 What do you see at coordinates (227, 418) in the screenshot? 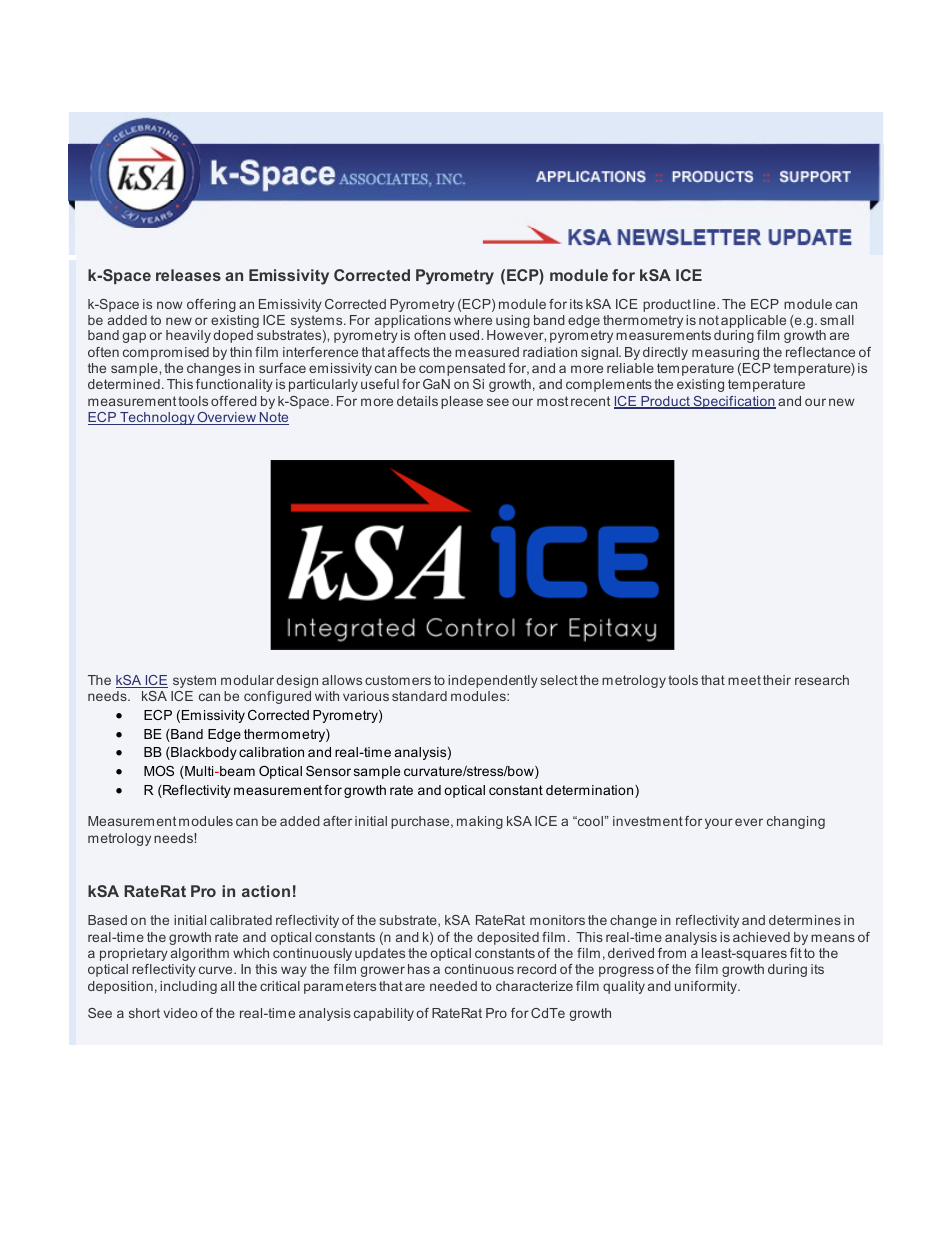
I see `Overview` at bounding box center [227, 418].
